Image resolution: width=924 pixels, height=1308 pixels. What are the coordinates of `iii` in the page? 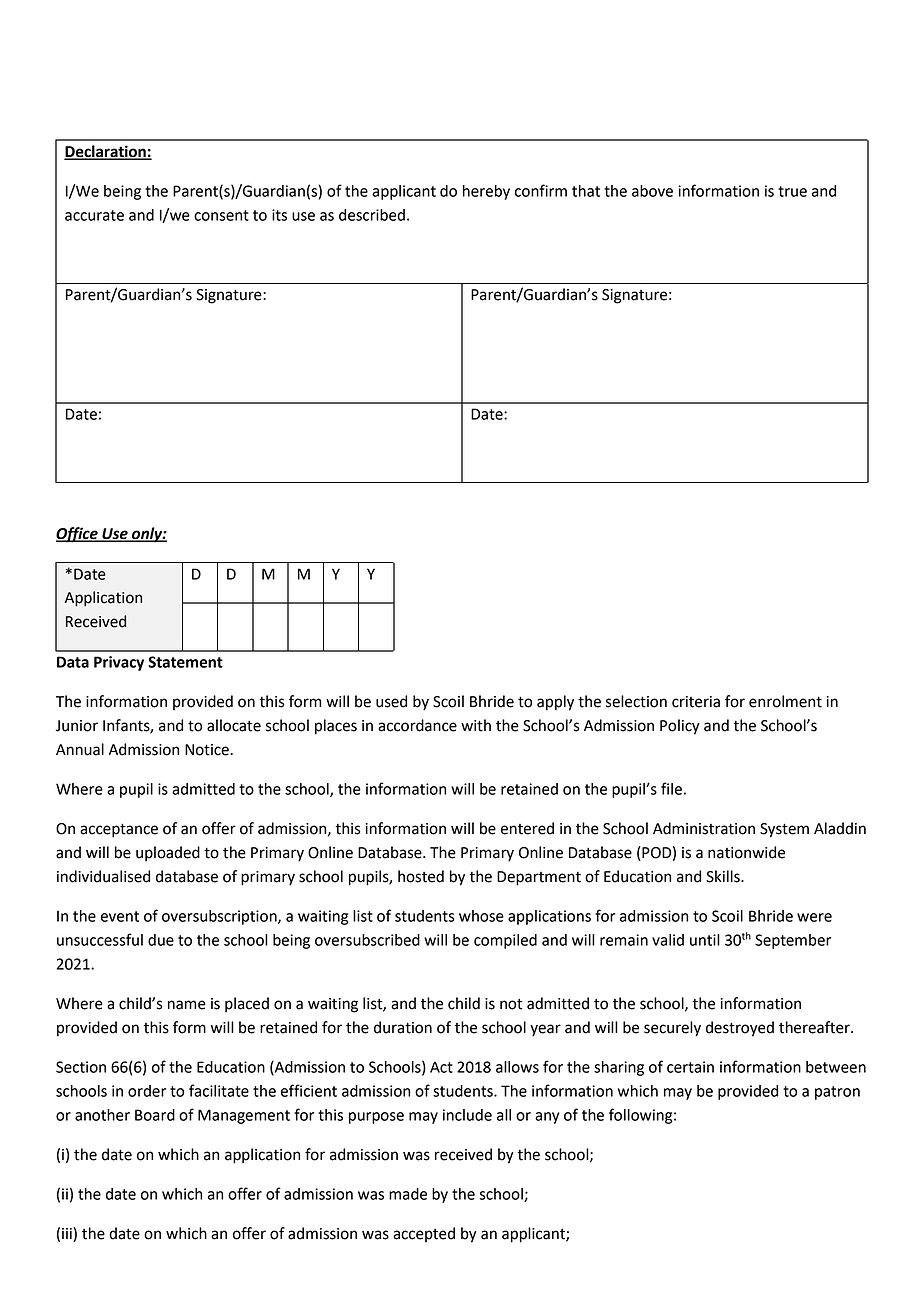 It's located at (68, 1234).
